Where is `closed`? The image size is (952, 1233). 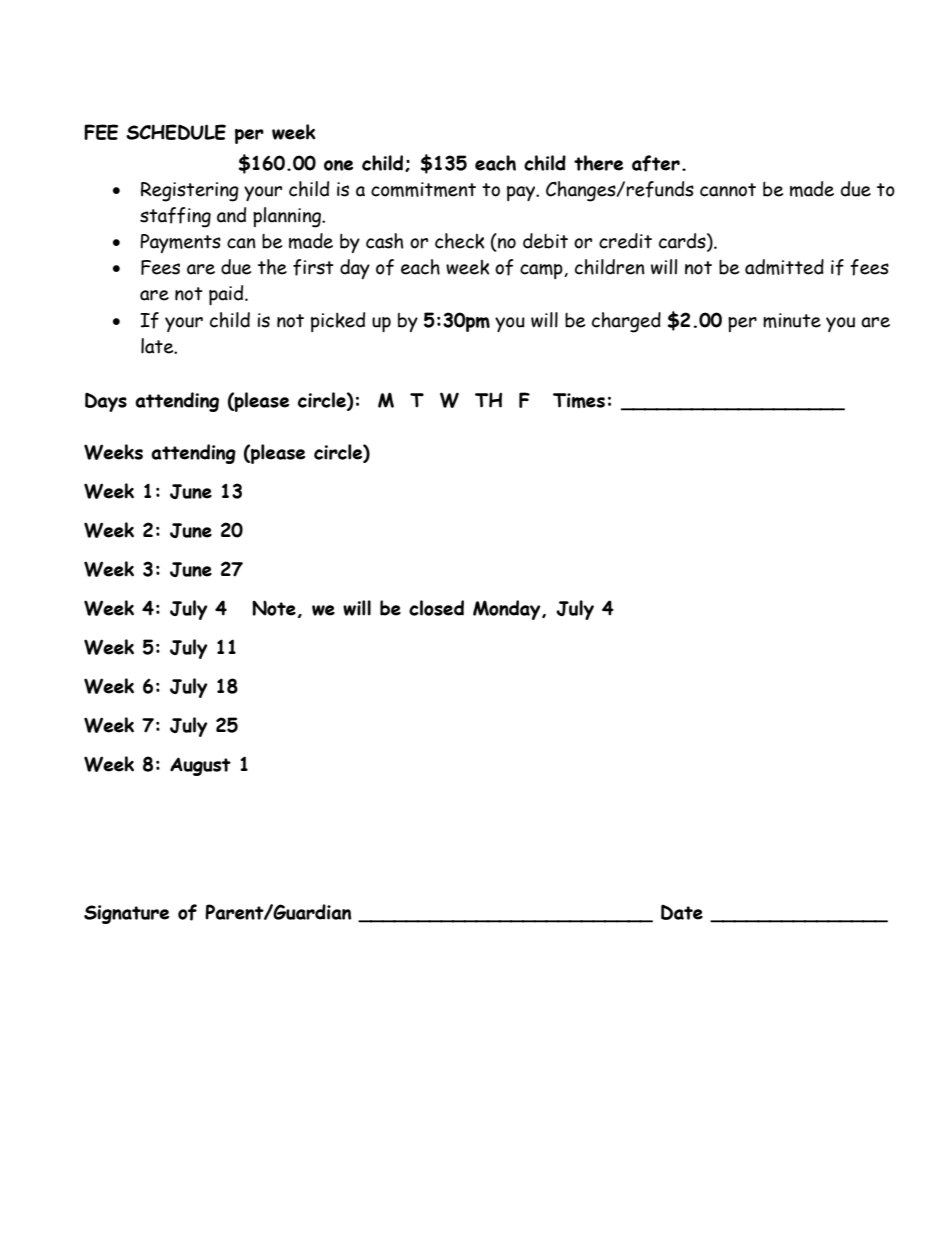 closed is located at coordinates (436, 608).
